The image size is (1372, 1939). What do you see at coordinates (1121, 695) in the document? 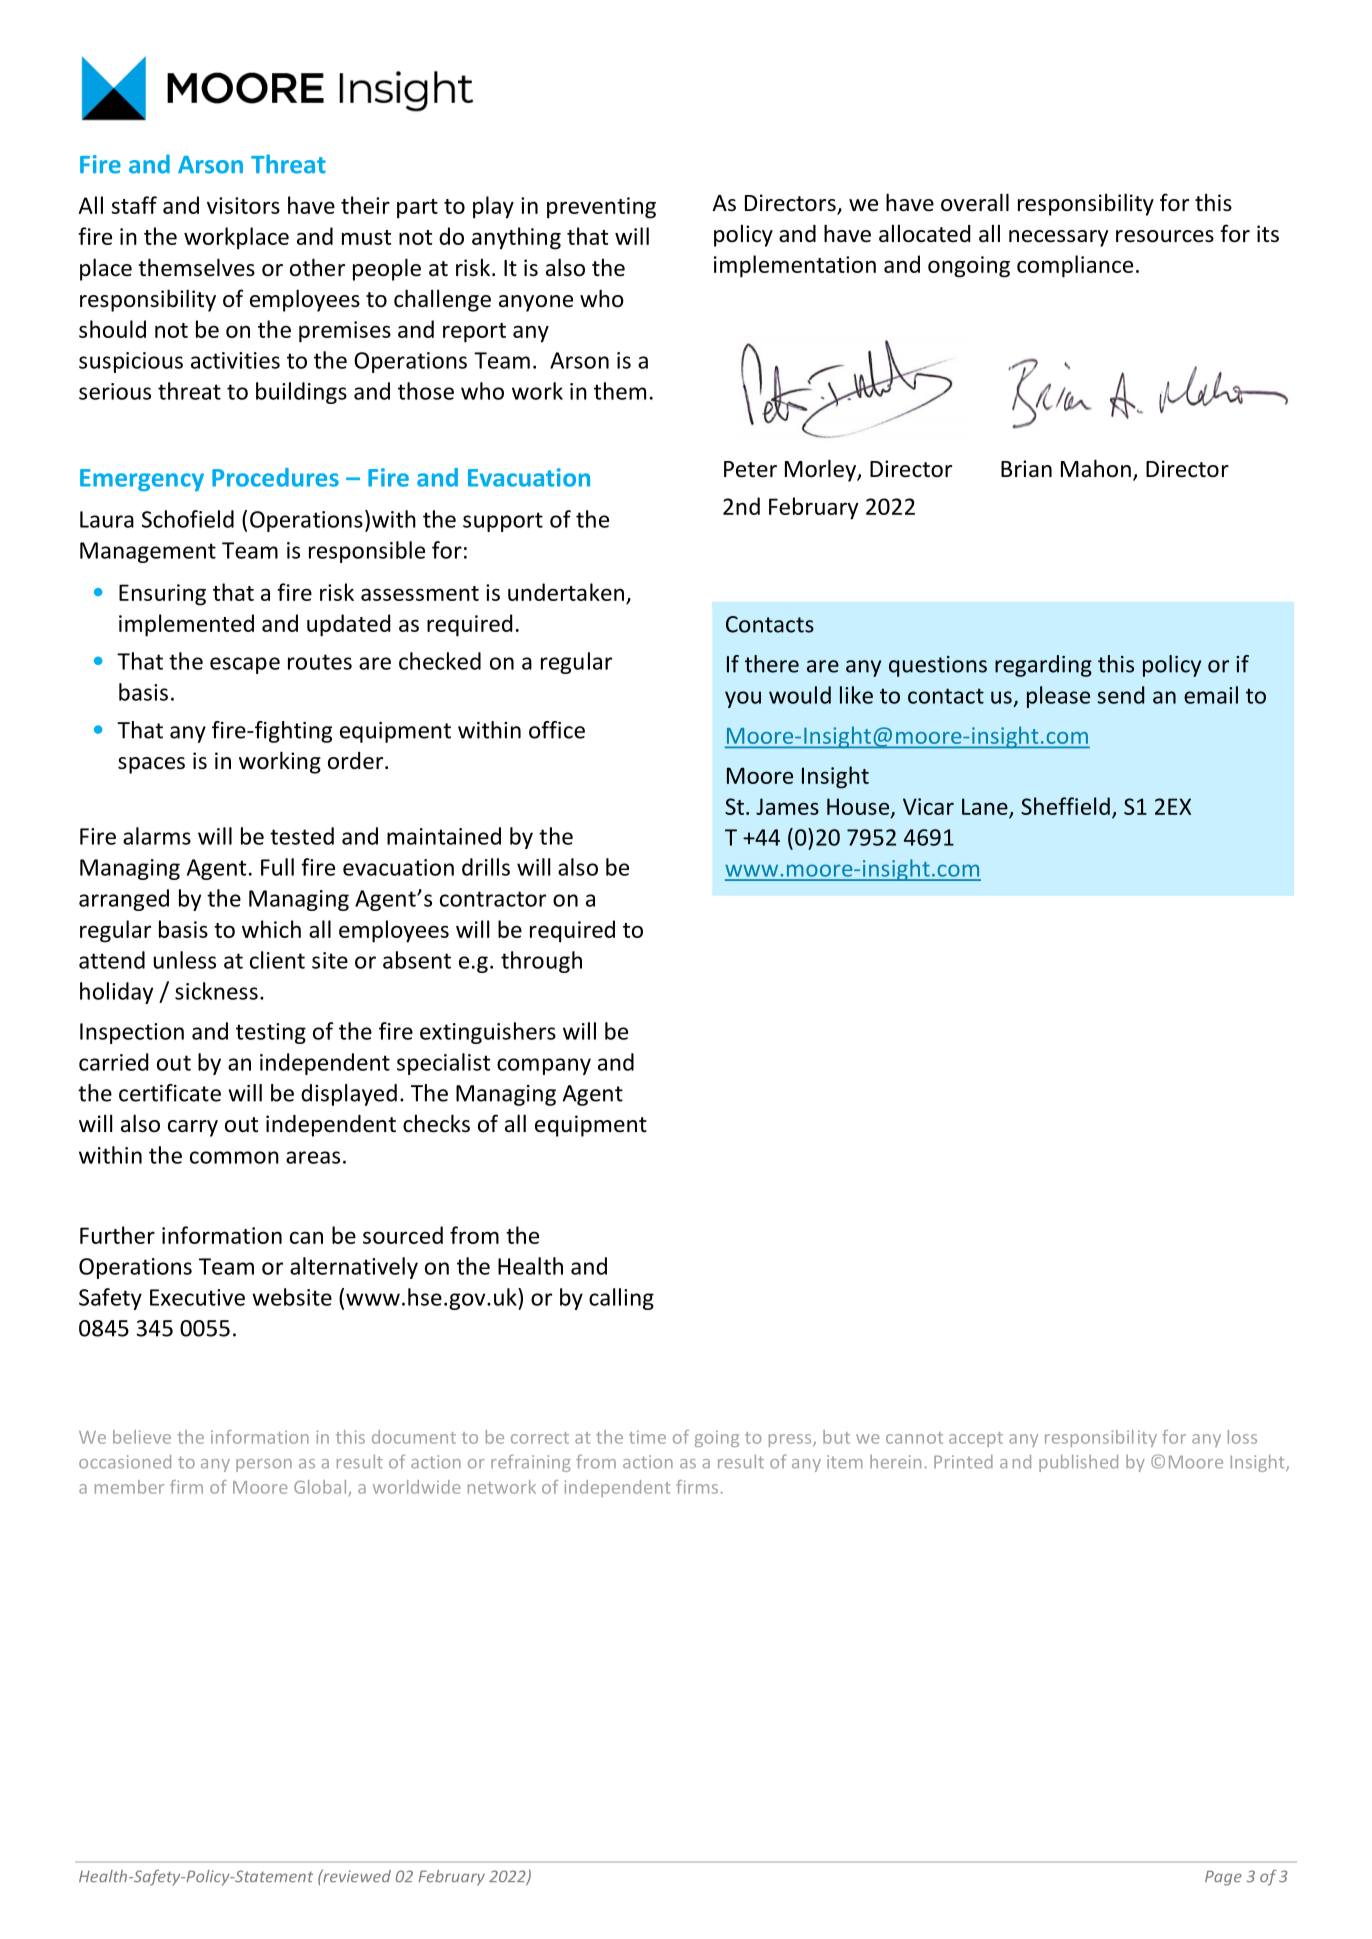
I see `send` at bounding box center [1121, 695].
